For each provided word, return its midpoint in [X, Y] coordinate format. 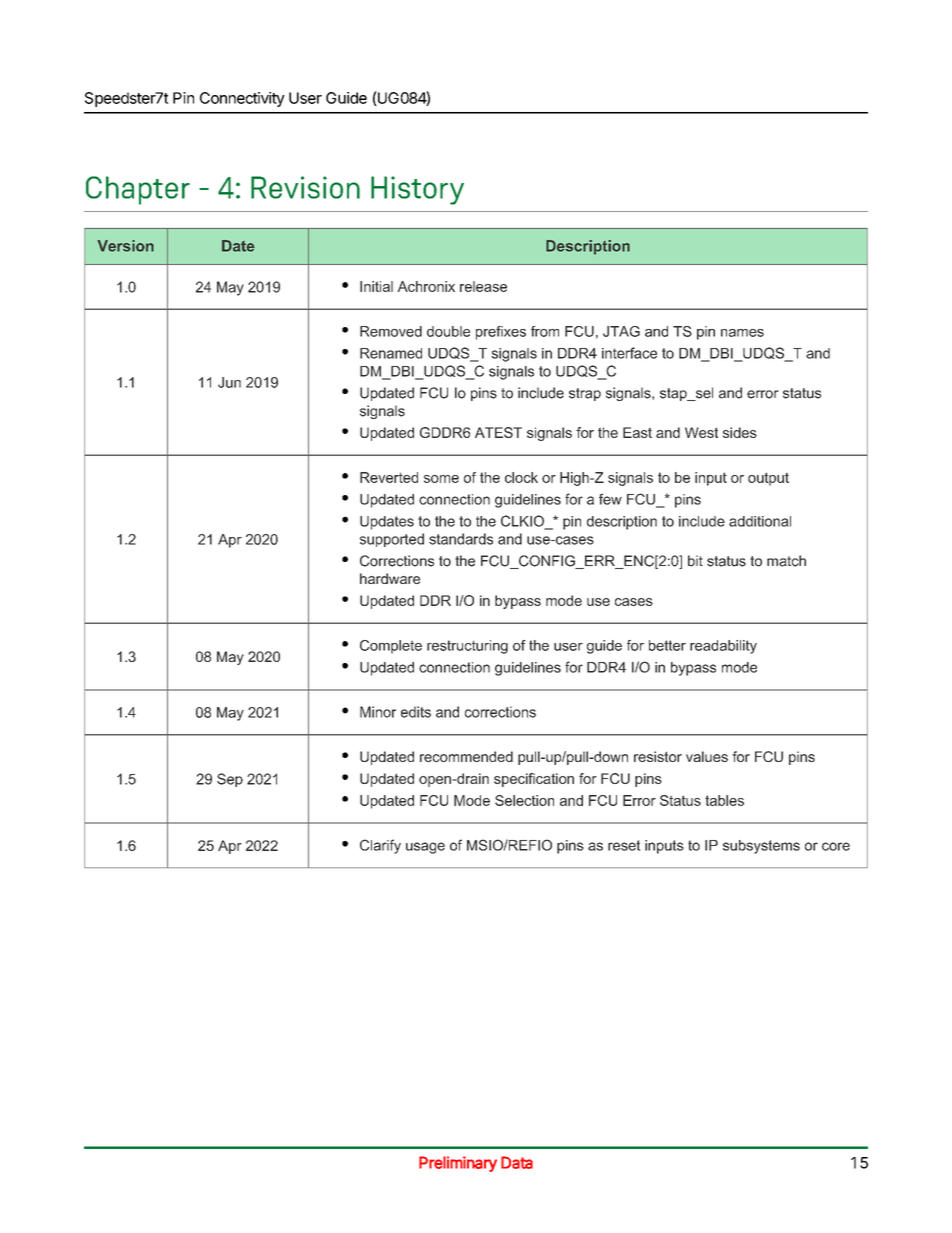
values [707, 756]
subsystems [761, 847]
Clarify [380, 846]
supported [392, 540]
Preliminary [458, 1164]
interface [629, 353]
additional [760, 521]
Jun [229, 382]
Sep [230, 780]
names [742, 333]
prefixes [501, 333]
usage [425, 848]
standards [461, 539]
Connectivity [242, 99]
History [417, 190]
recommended [466, 756]
